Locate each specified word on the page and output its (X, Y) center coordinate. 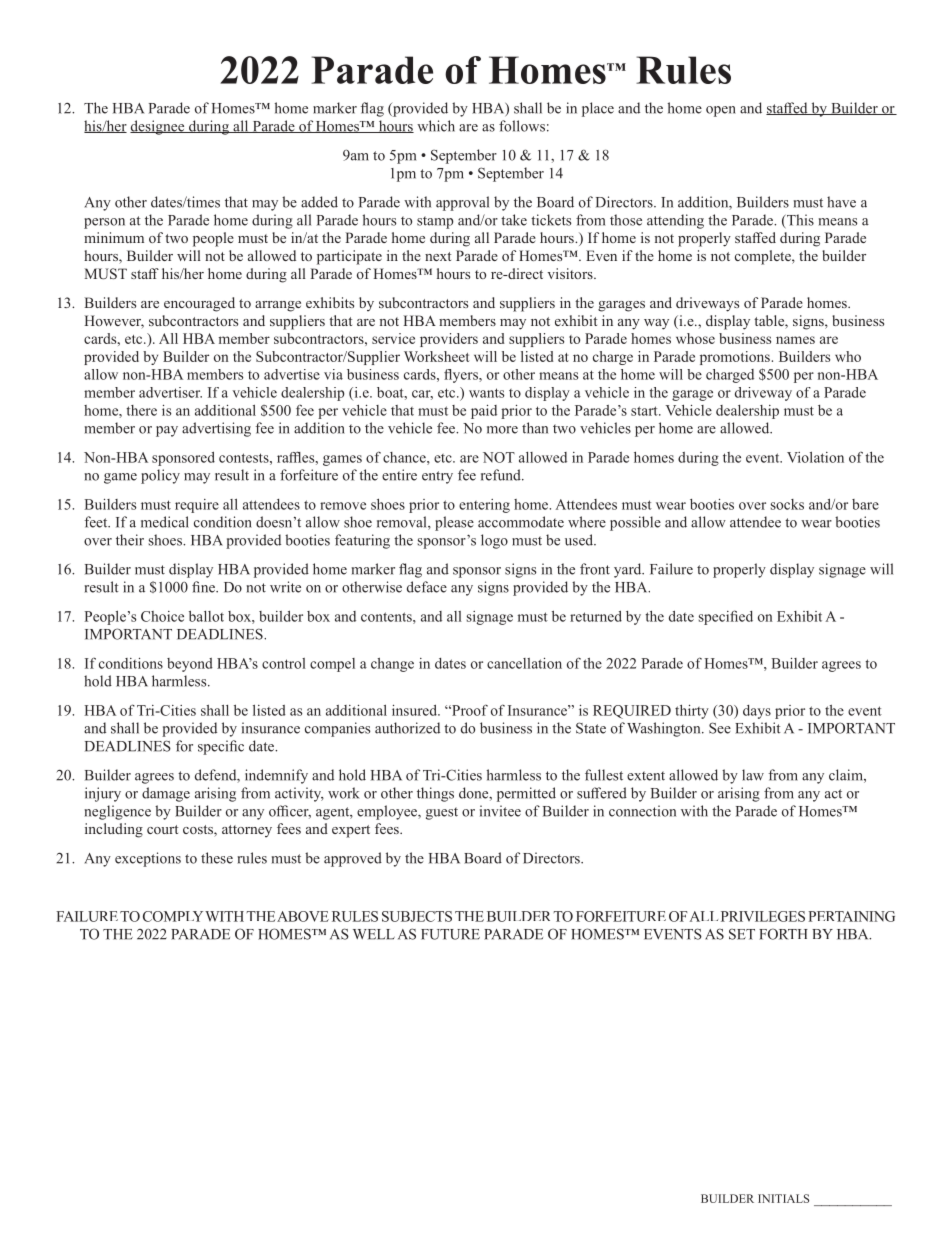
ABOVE (303, 916)
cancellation (524, 663)
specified (726, 617)
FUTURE (450, 934)
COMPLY (173, 916)
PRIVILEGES (763, 916)
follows (522, 126)
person (104, 223)
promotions (735, 358)
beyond (190, 665)
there (141, 410)
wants (486, 393)
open (721, 111)
